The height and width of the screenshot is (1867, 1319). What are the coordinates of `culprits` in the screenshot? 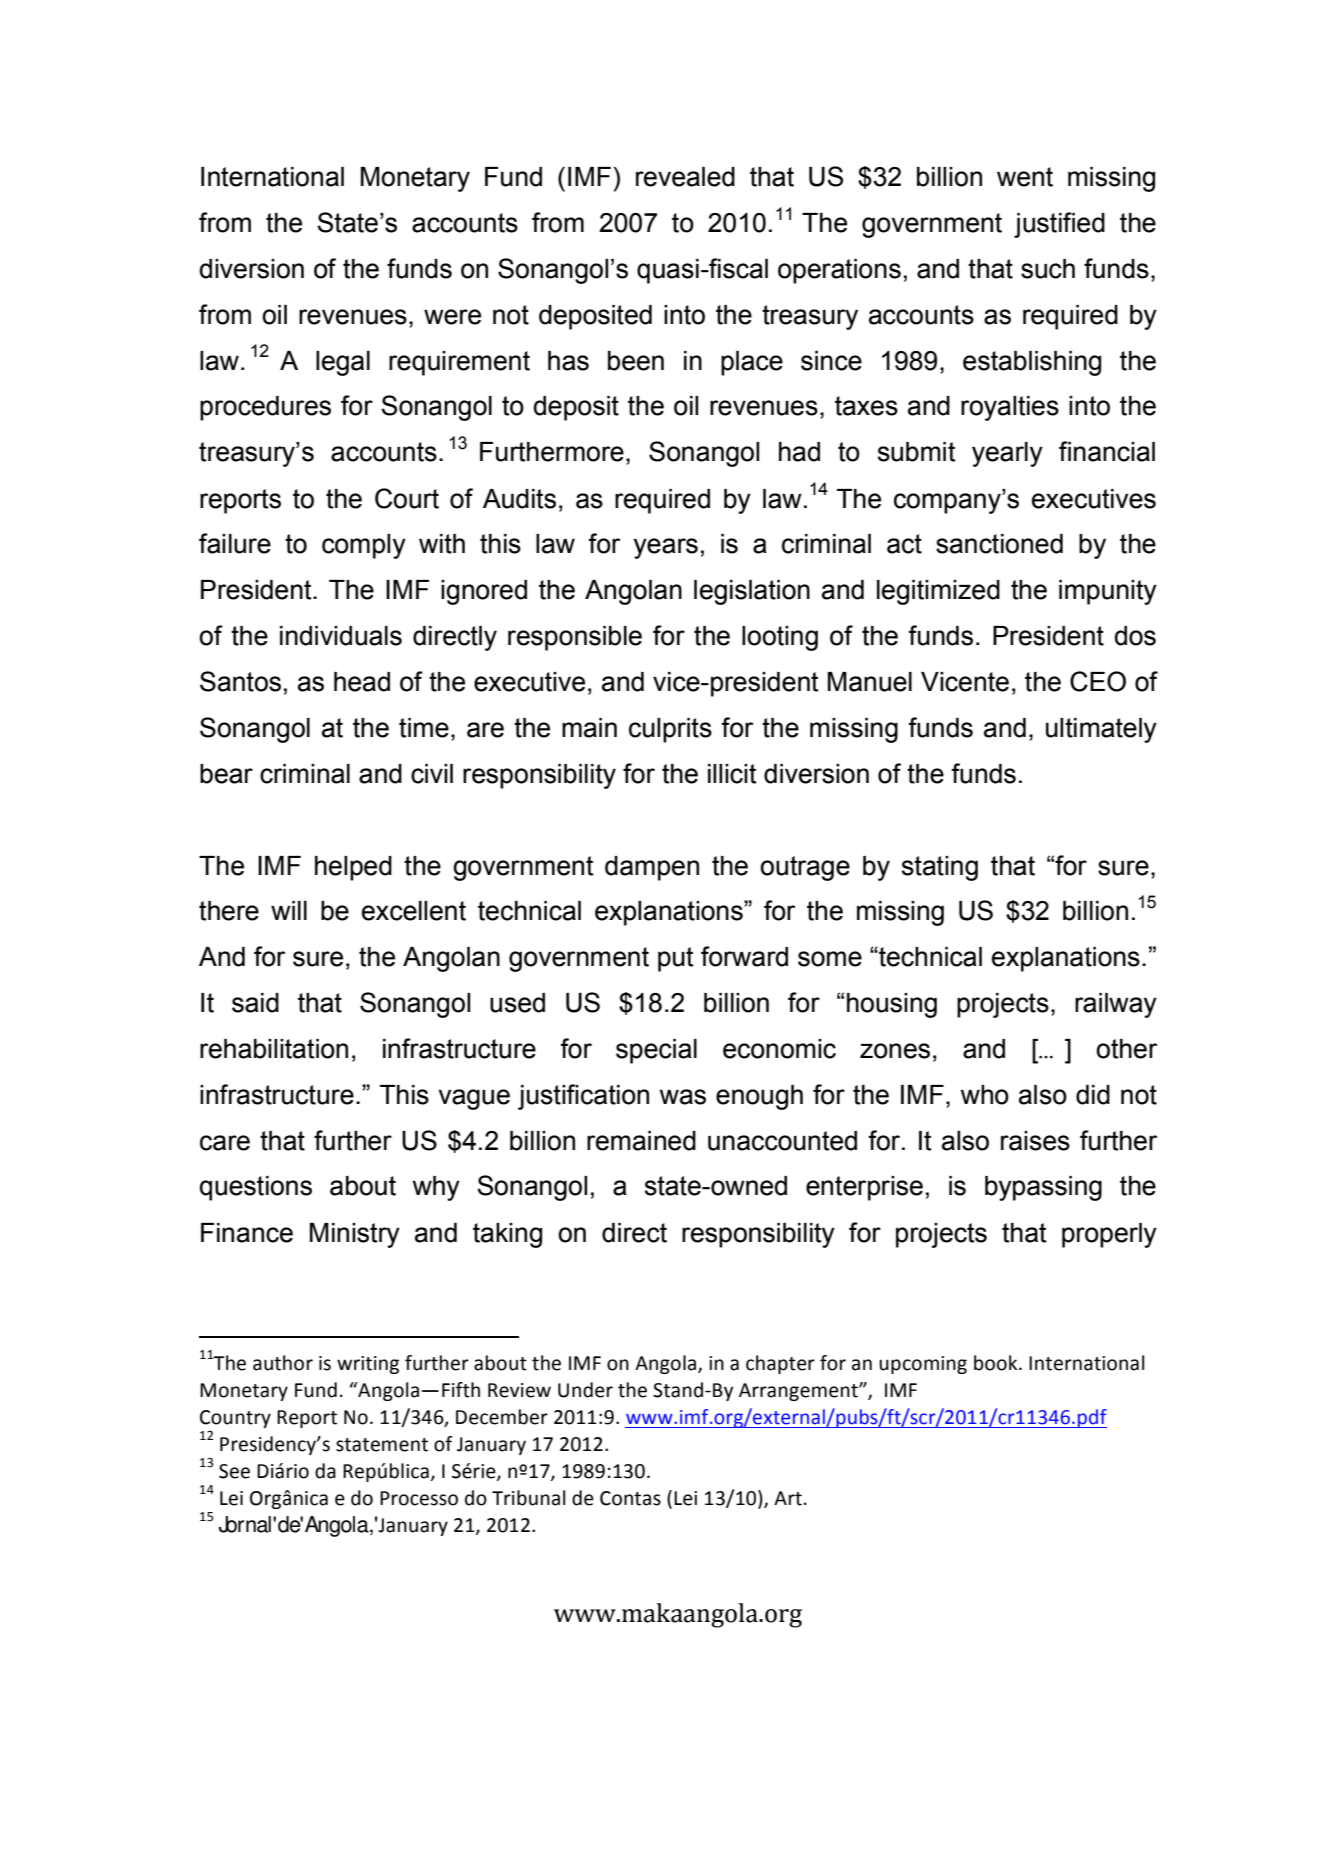 It's located at (670, 730).
